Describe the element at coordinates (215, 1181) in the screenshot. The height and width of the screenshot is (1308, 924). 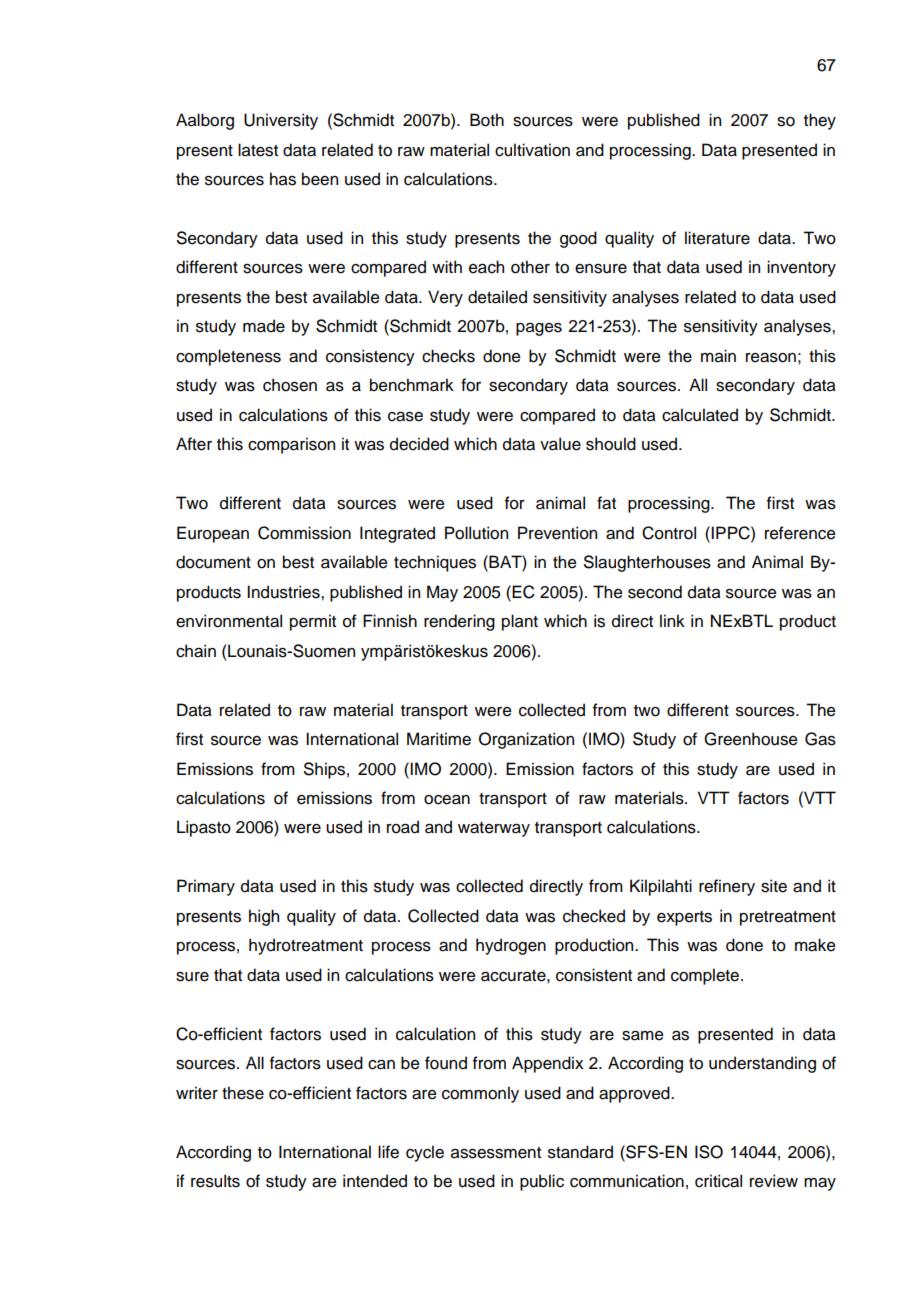
I see `results` at that location.
